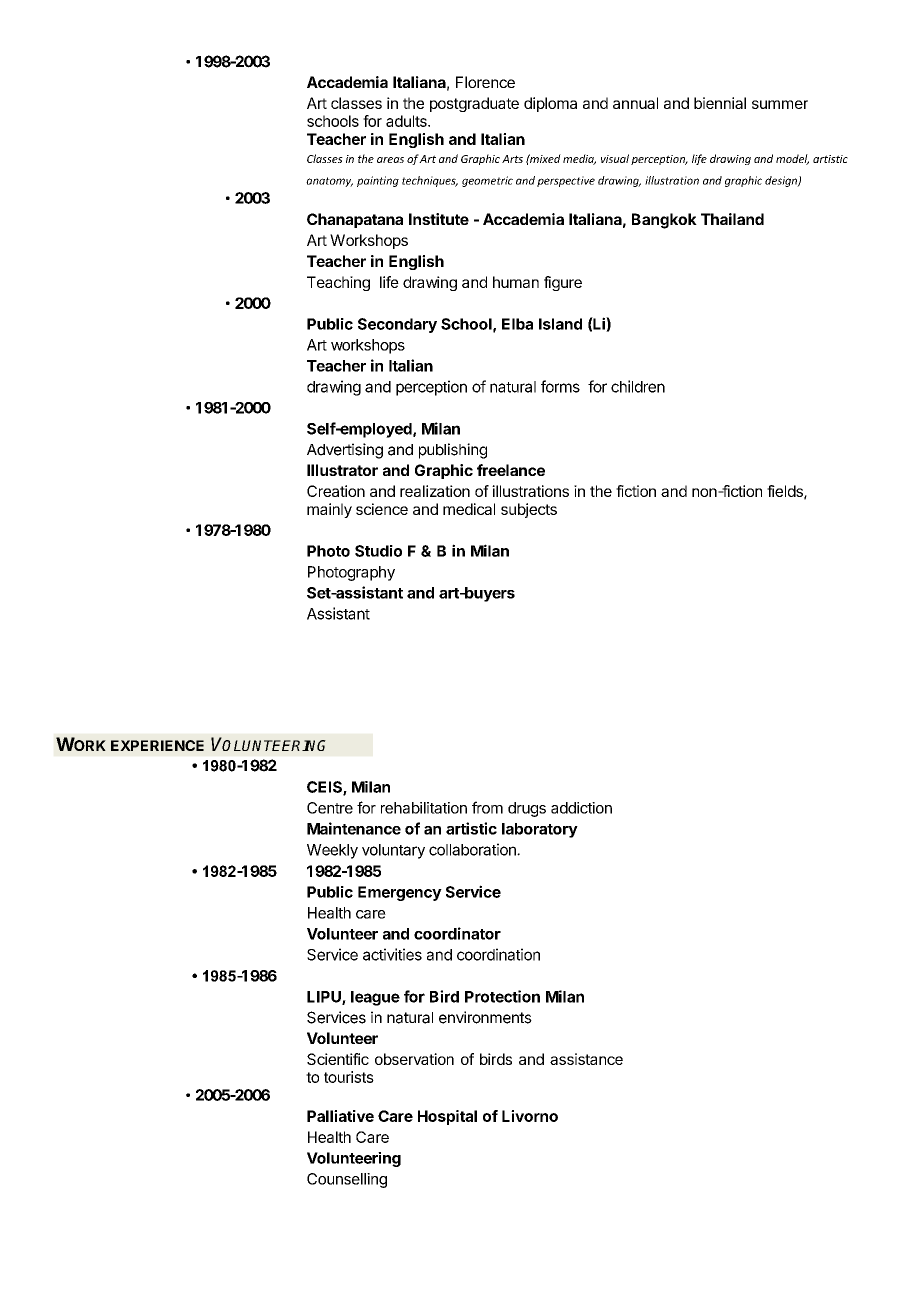  I want to click on biennial, so click(720, 103).
